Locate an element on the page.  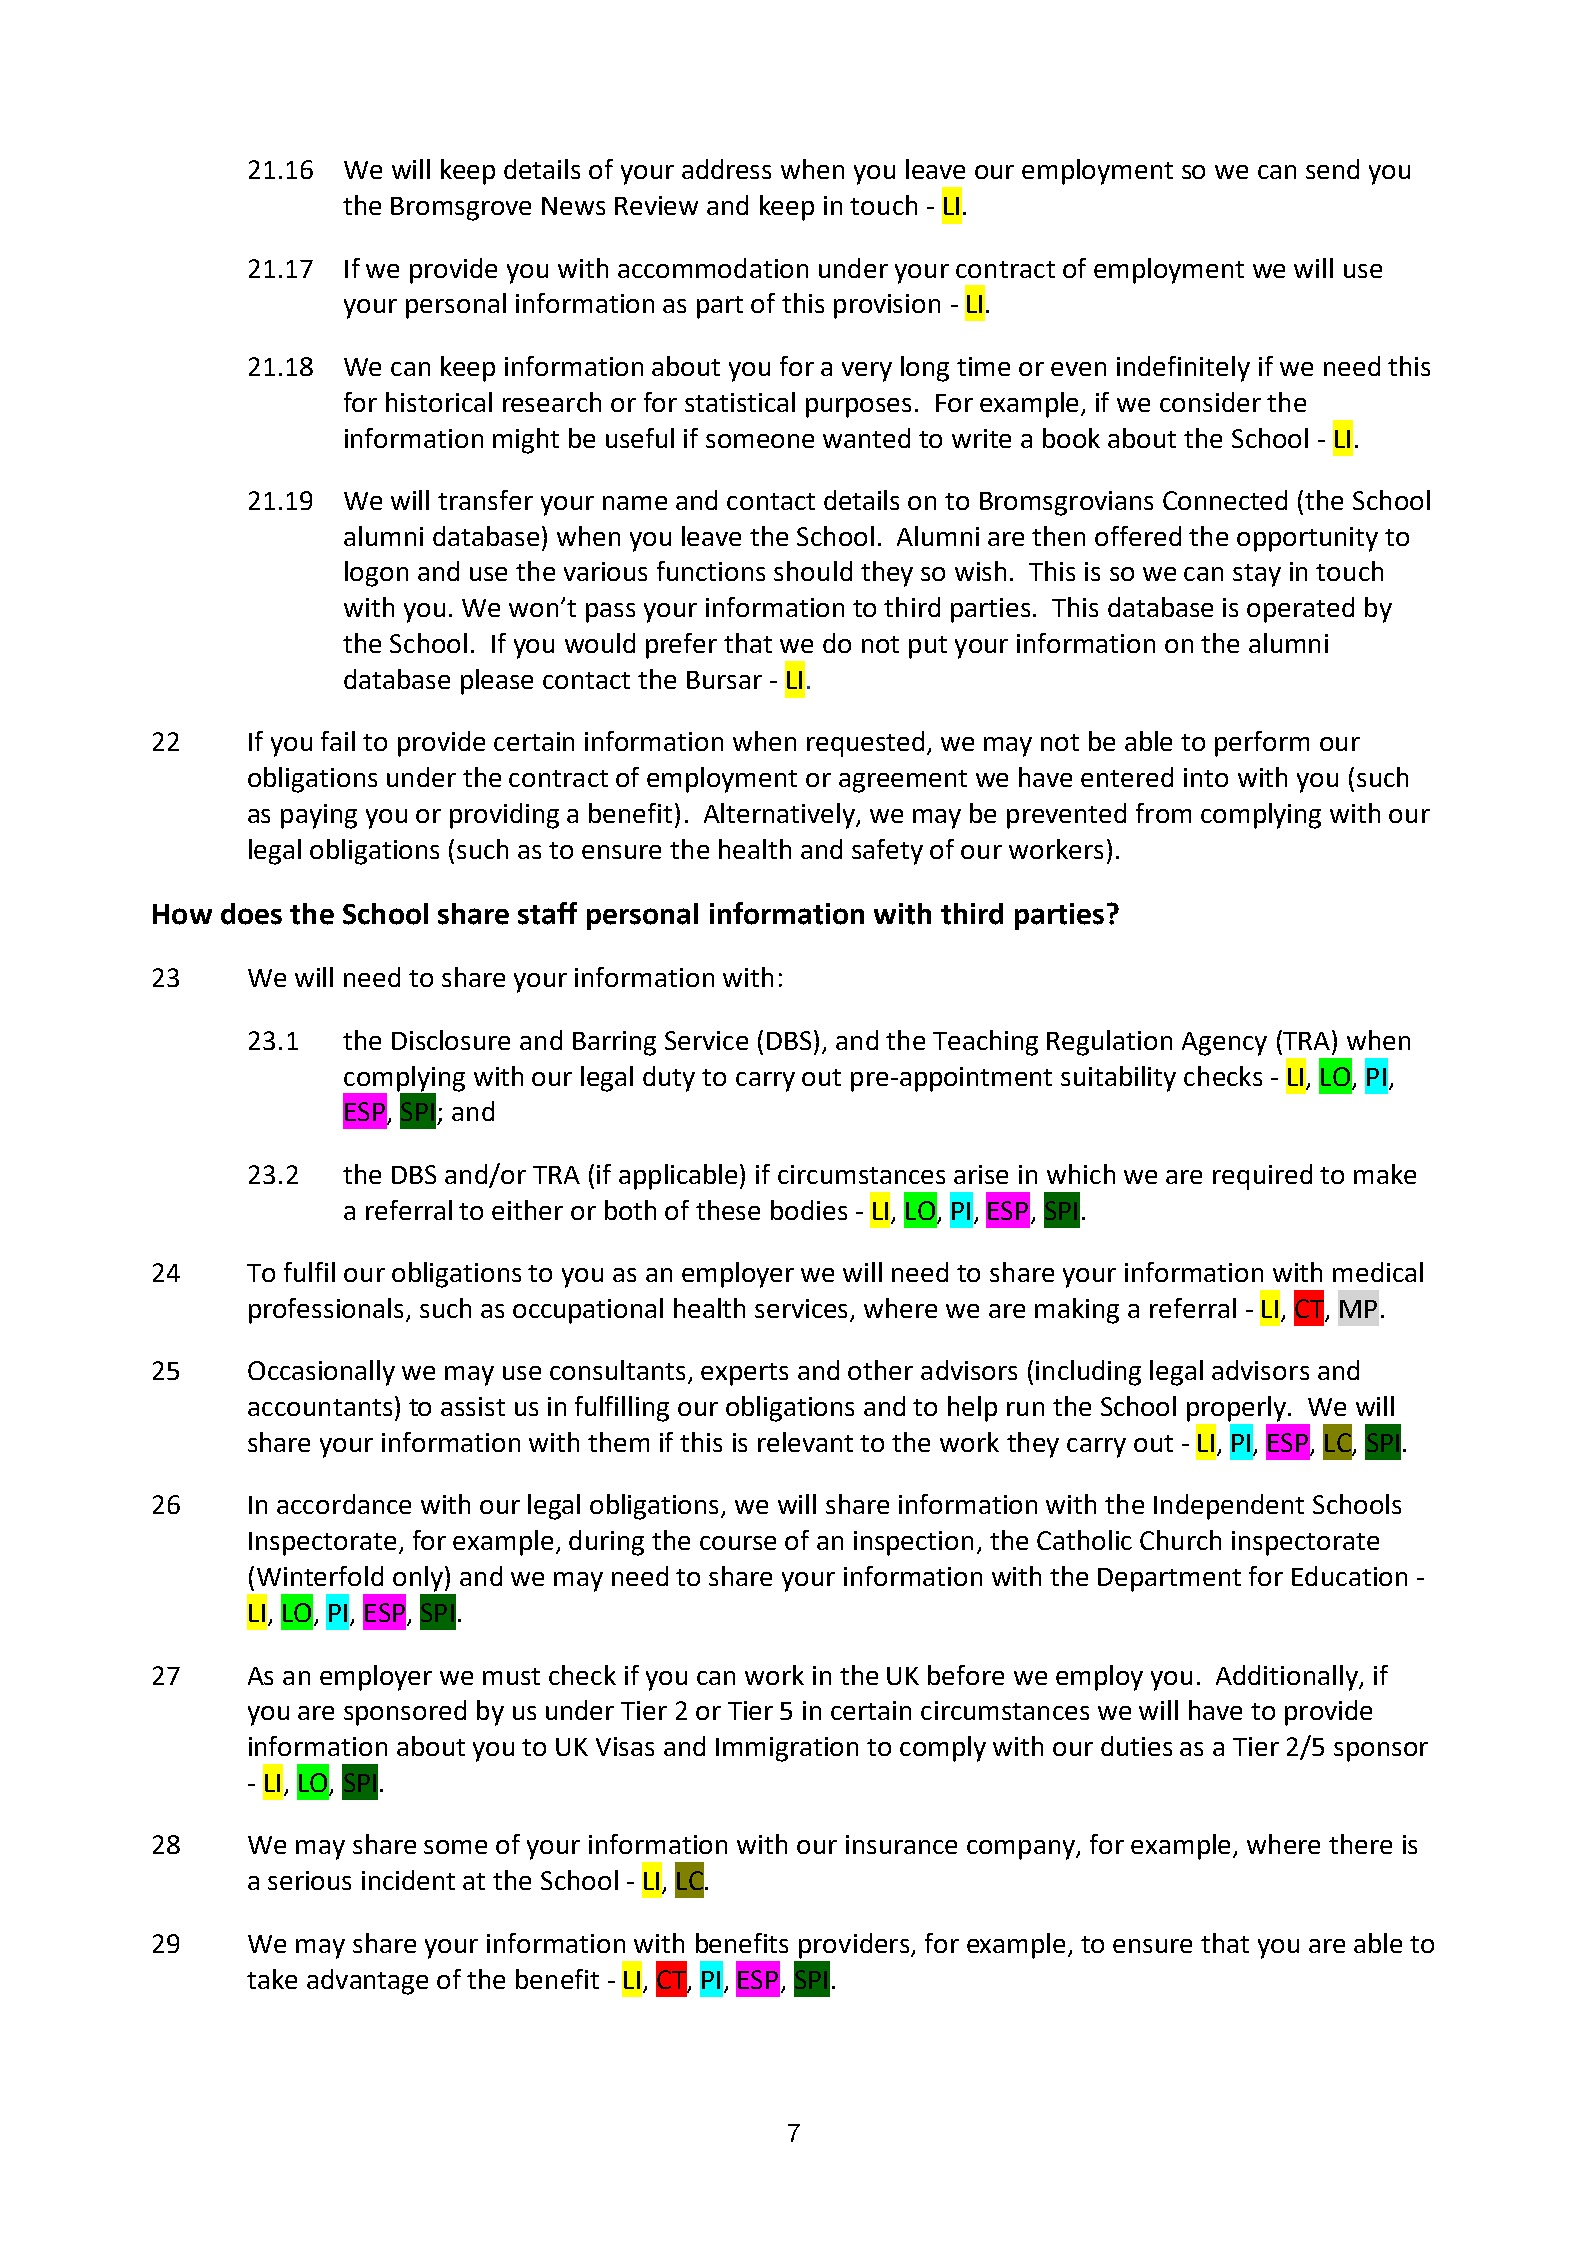
address is located at coordinates (726, 169).
